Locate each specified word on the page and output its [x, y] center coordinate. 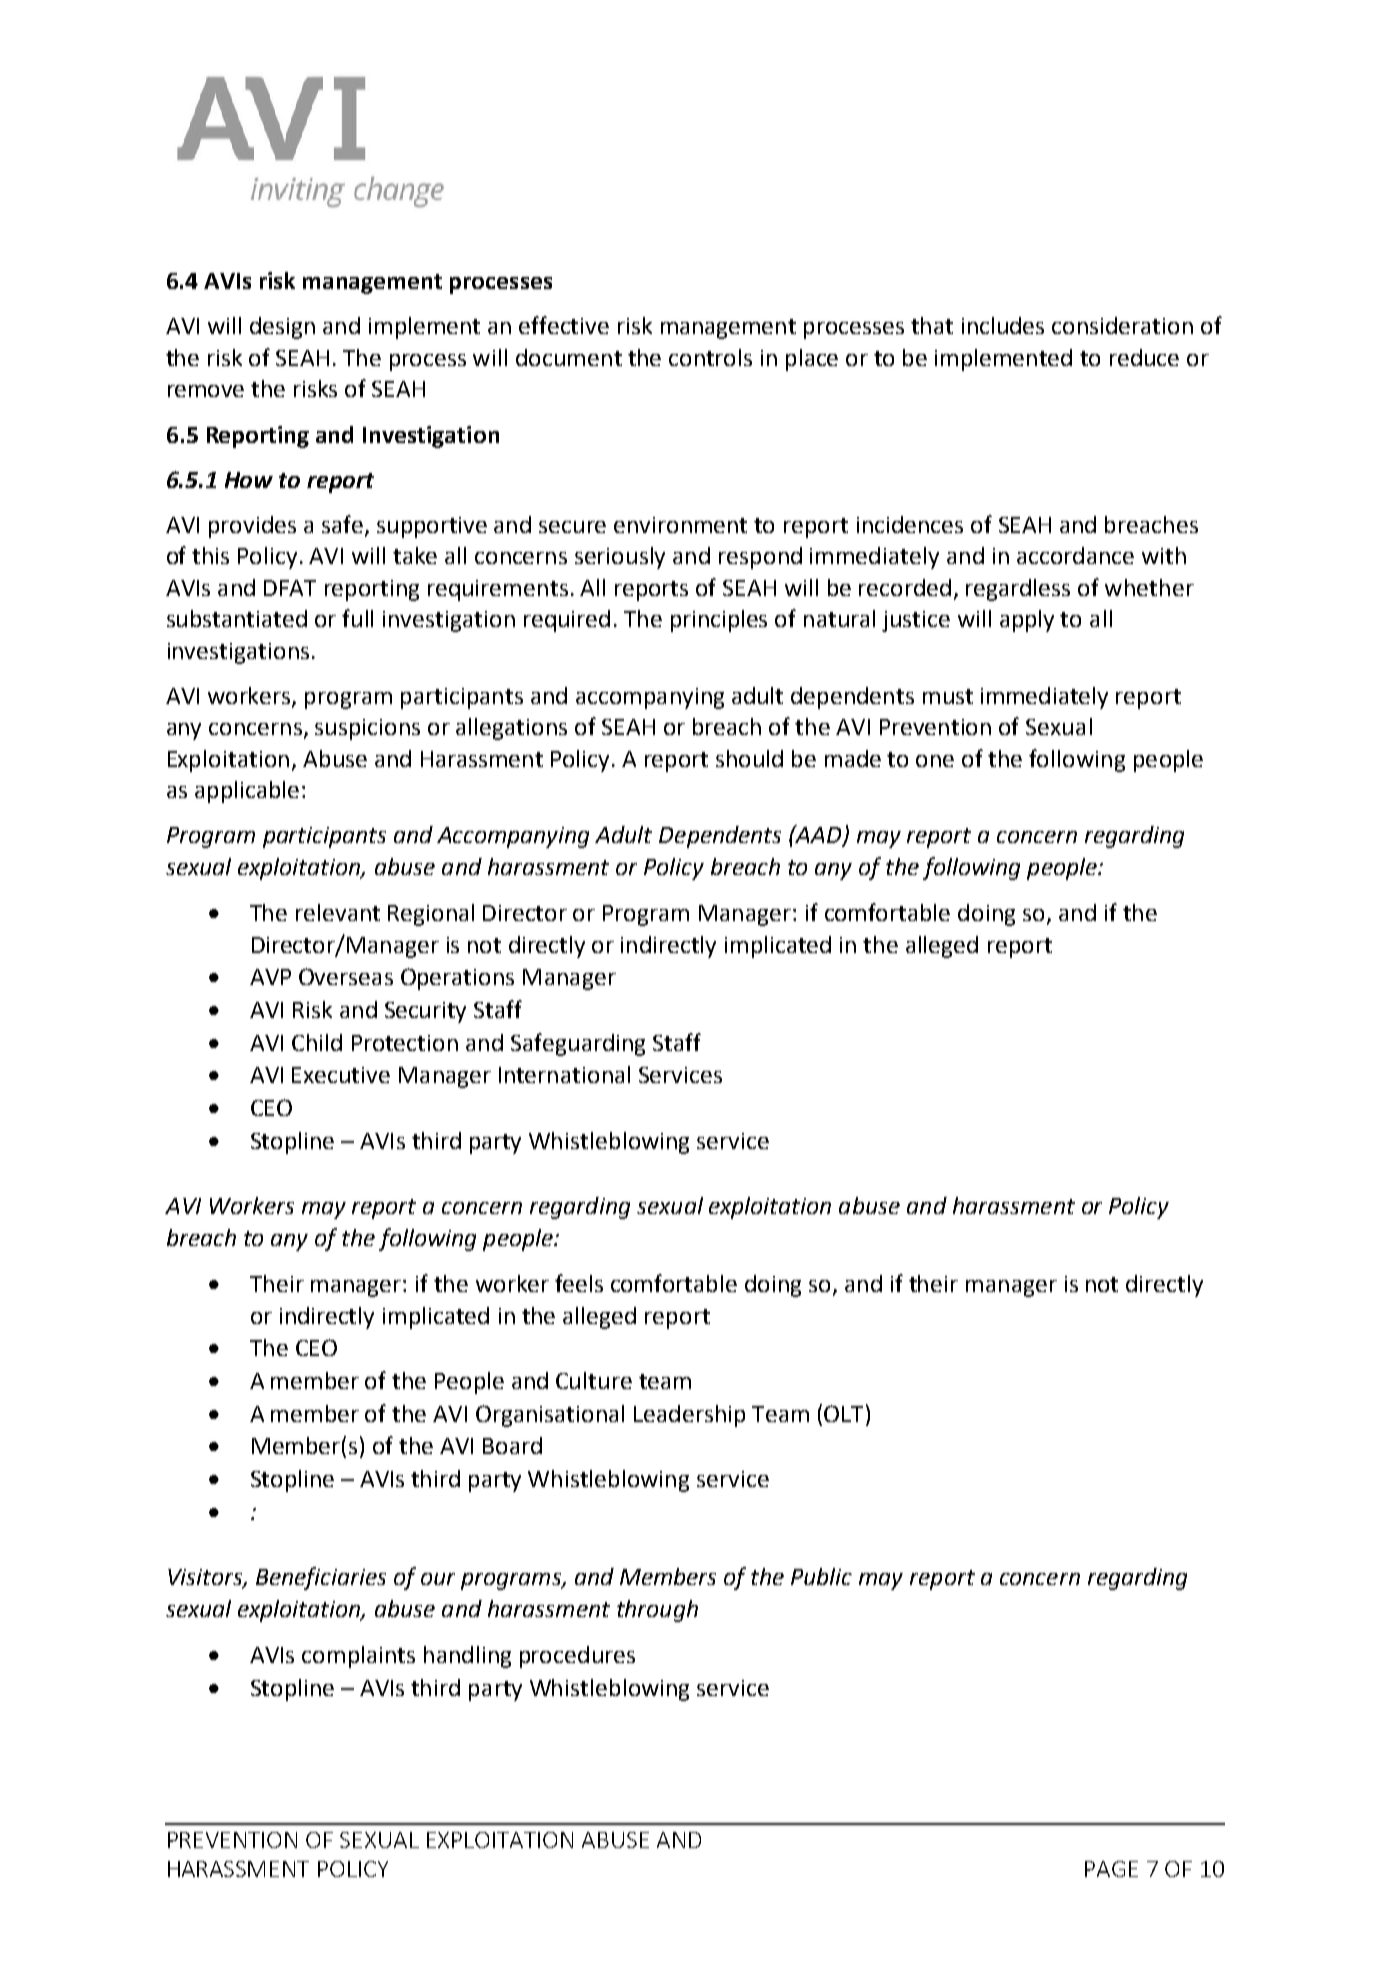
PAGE [1111, 1869]
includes [1003, 325]
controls [710, 357]
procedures [577, 1657]
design [282, 328]
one [935, 761]
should [749, 758]
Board [512, 1445]
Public [821, 1576]
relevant [338, 912]
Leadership [689, 1416]
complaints [358, 1657]
